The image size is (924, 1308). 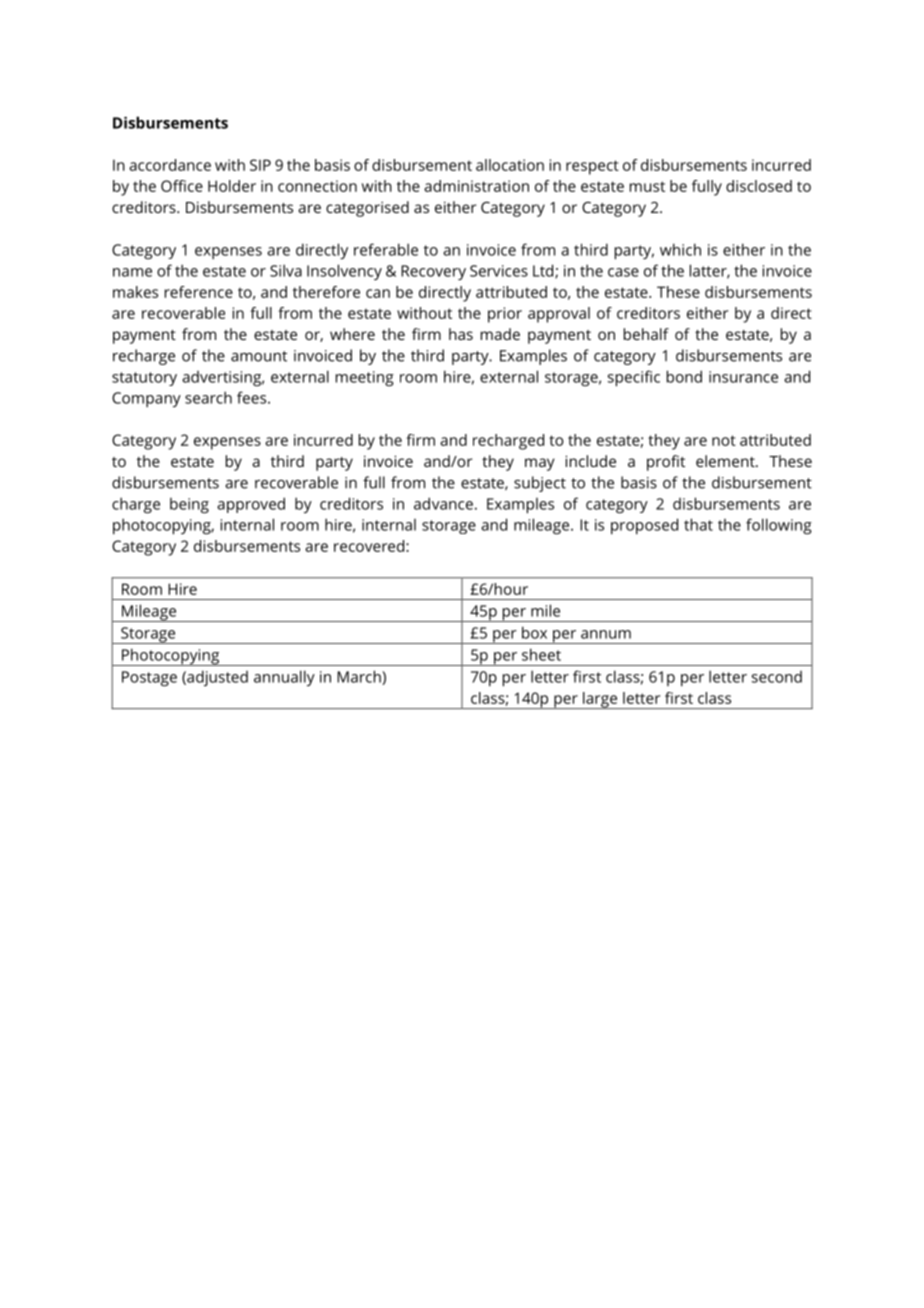 I want to click on not, so click(x=724, y=440).
